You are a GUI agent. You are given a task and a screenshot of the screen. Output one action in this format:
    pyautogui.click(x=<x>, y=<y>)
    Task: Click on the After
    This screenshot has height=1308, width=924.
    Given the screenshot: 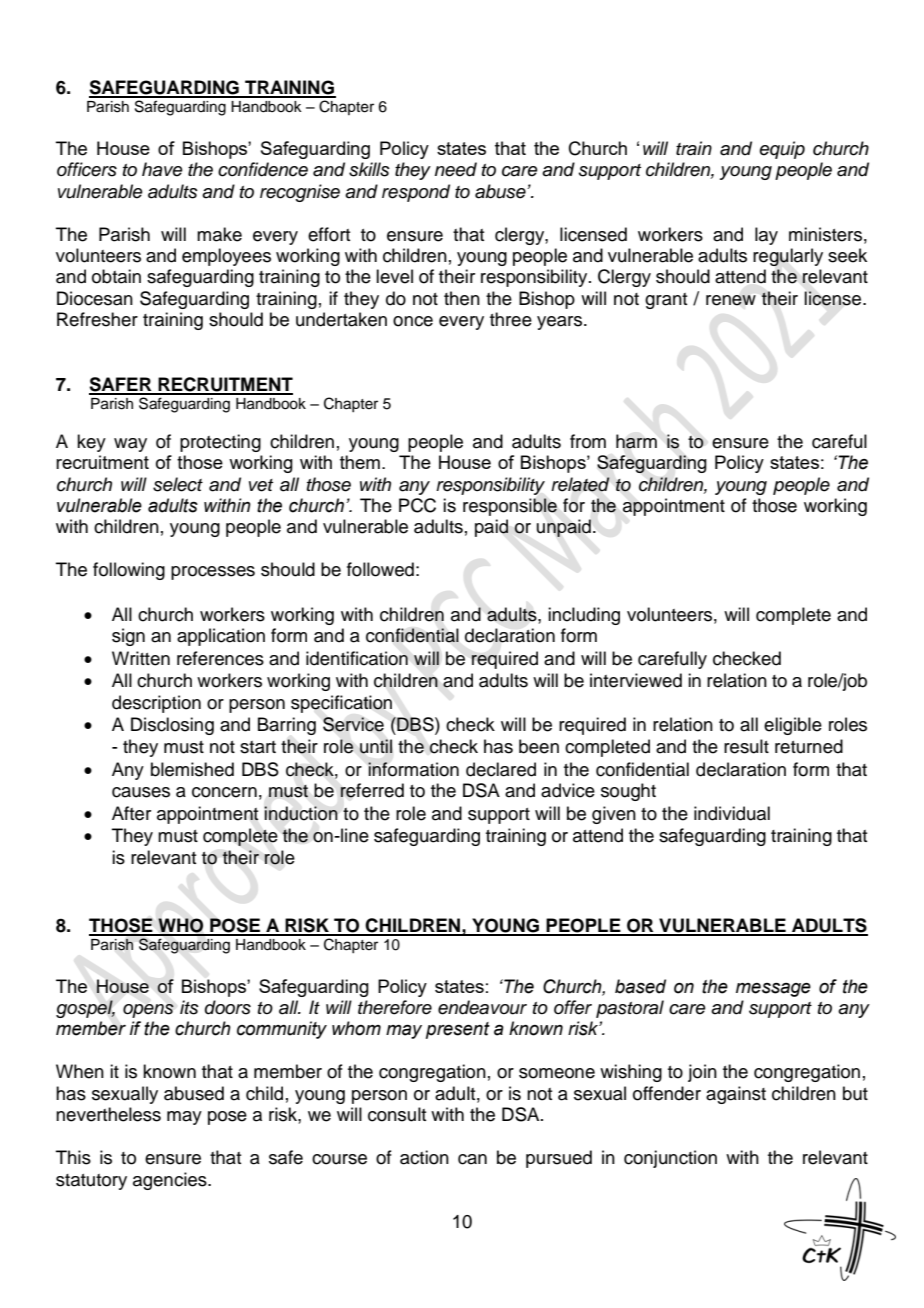 What is the action you would take?
    pyautogui.click(x=131, y=813)
